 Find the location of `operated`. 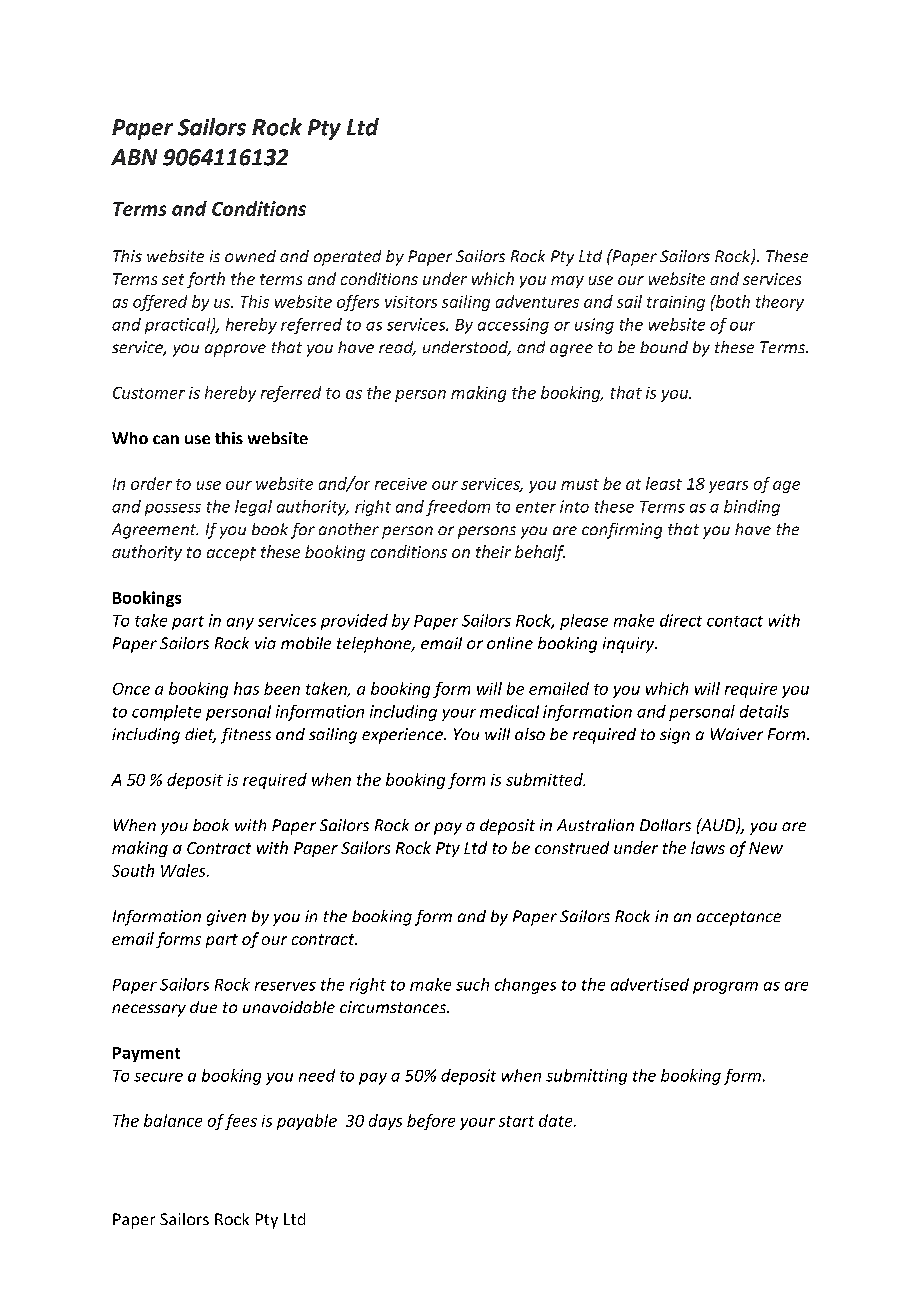

operated is located at coordinates (347, 258).
